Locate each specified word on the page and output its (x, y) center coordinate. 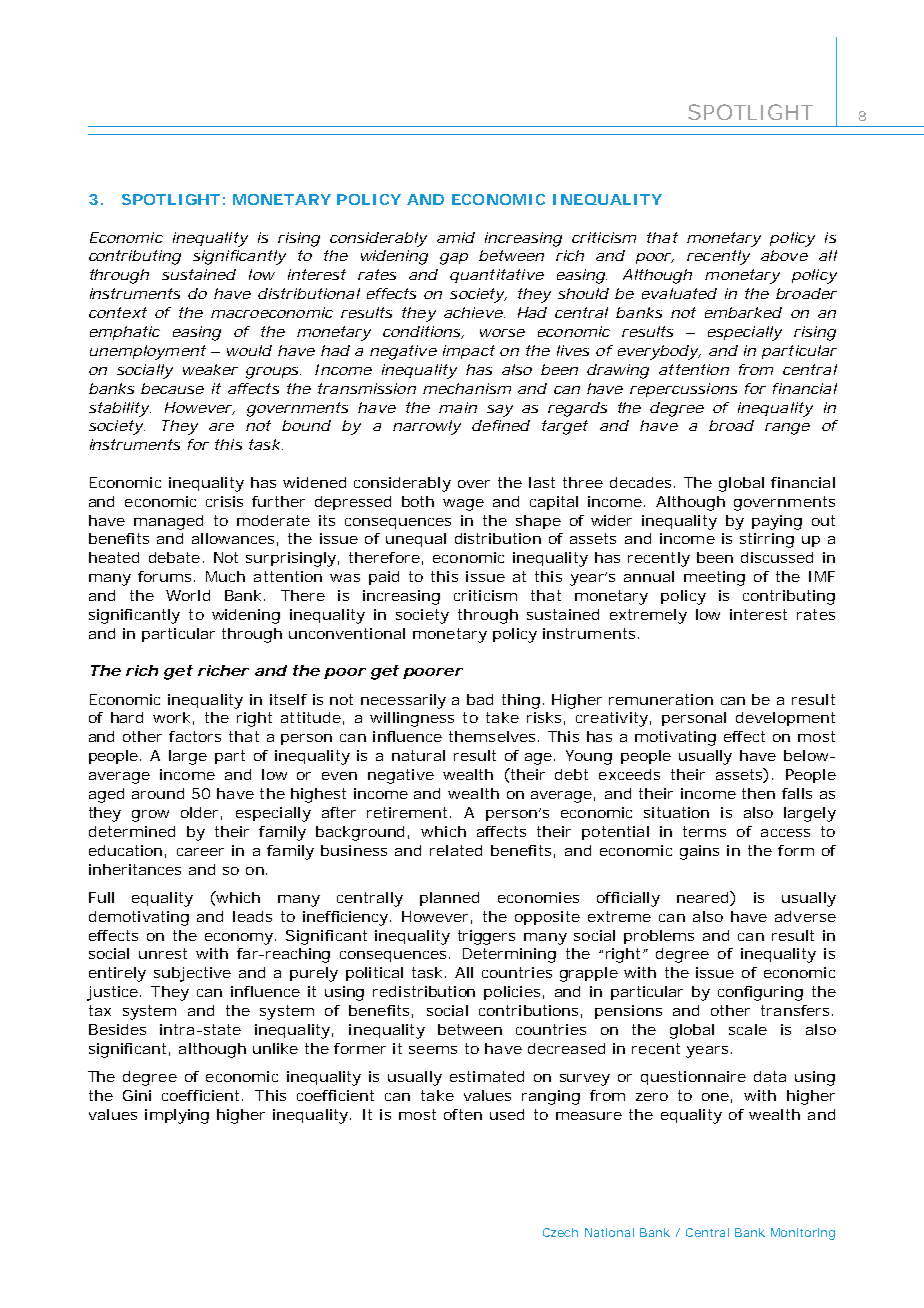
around (158, 793)
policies (512, 993)
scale (748, 1029)
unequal (416, 540)
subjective (192, 974)
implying (177, 1116)
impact (469, 352)
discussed (777, 557)
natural (418, 755)
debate (174, 557)
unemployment (148, 352)
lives (573, 350)
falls (797, 793)
